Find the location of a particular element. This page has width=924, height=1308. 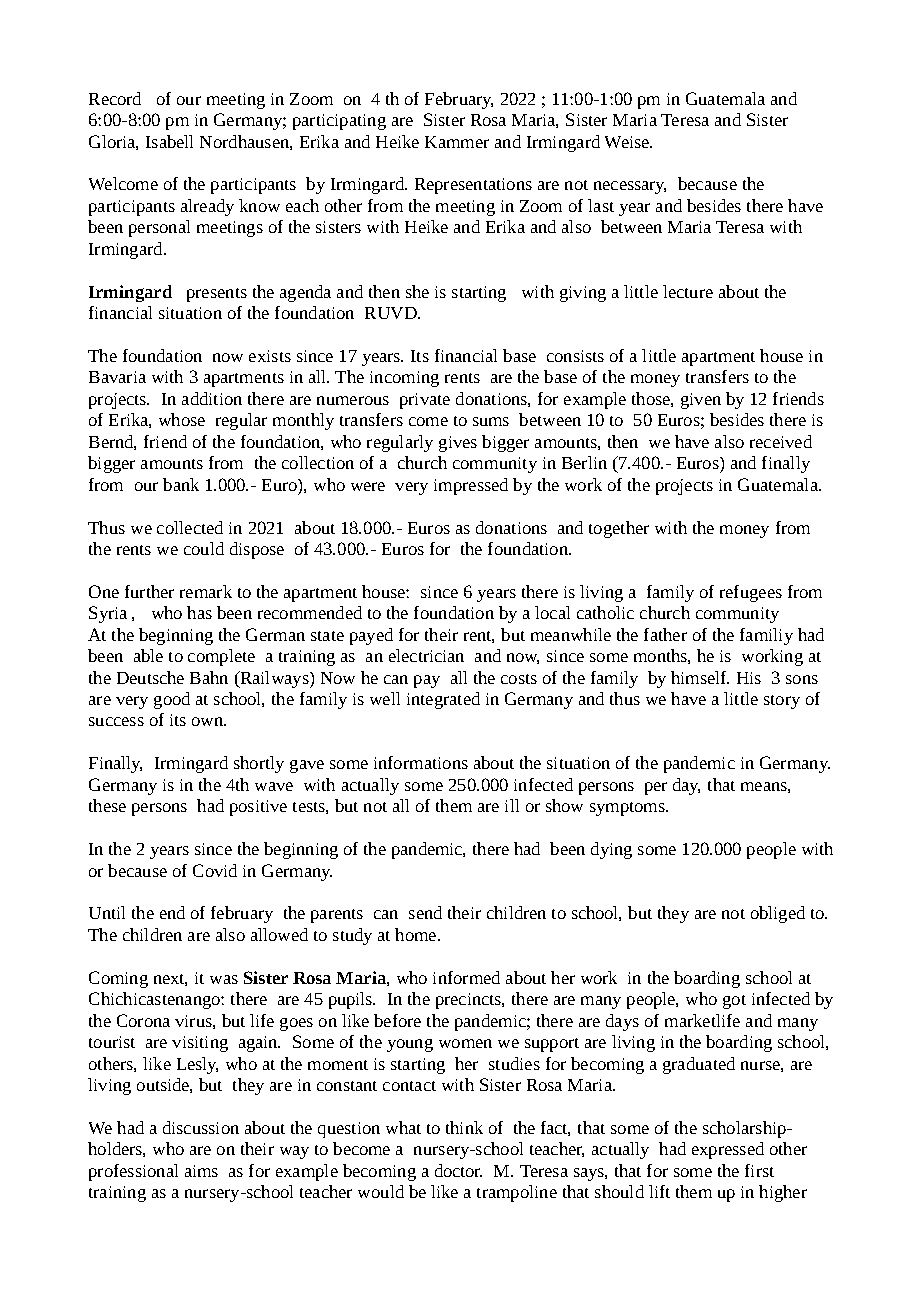

Record is located at coordinates (115, 98).
